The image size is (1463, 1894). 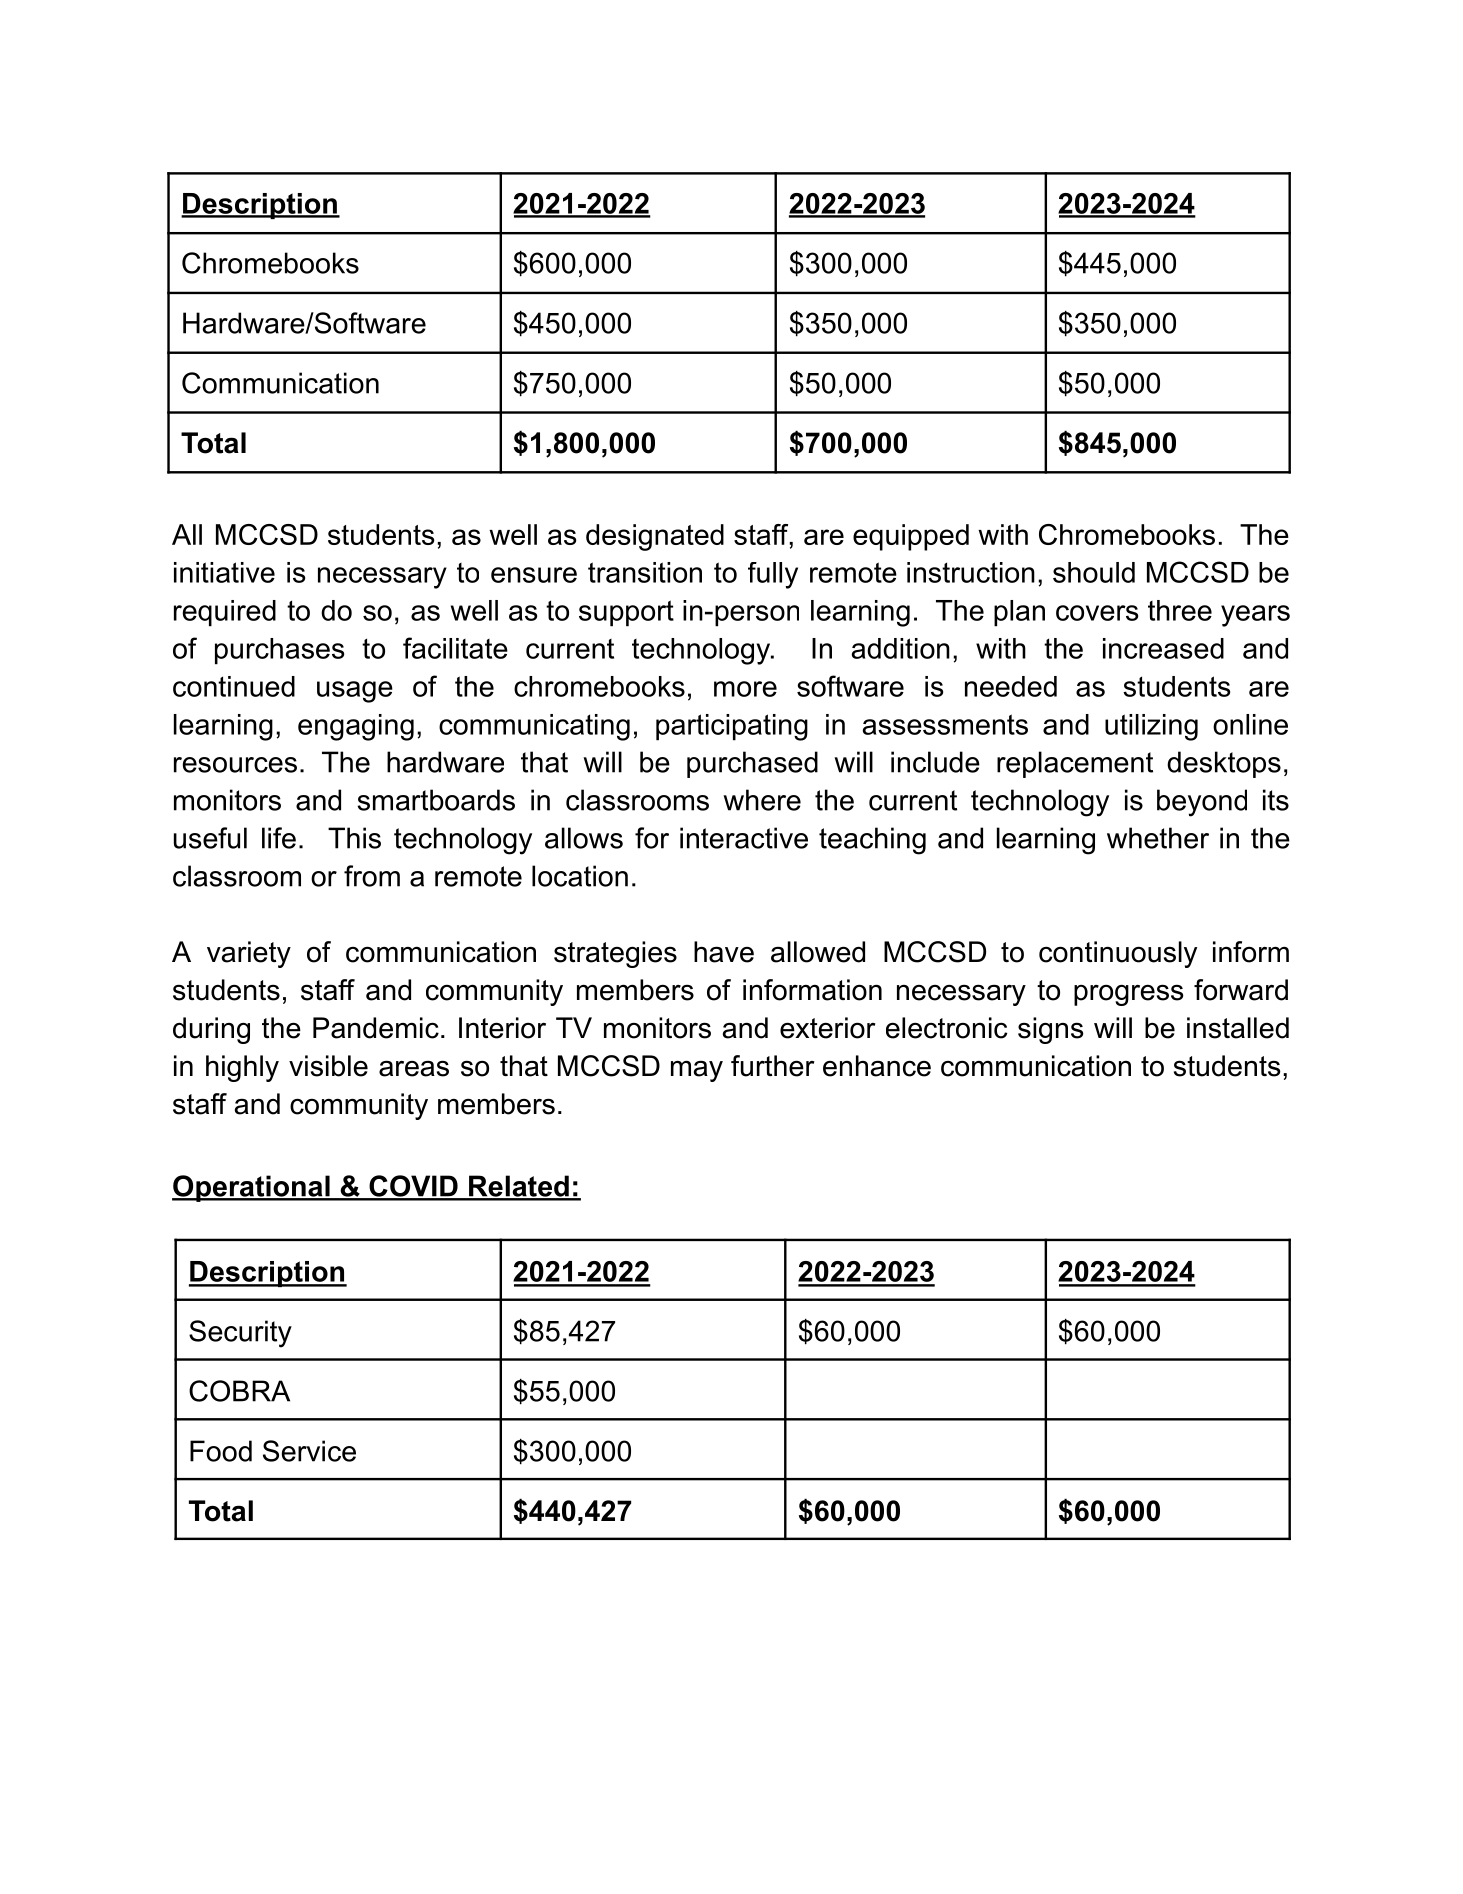 What do you see at coordinates (773, 575) in the screenshot?
I see `fully` at bounding box center [773, 575].
